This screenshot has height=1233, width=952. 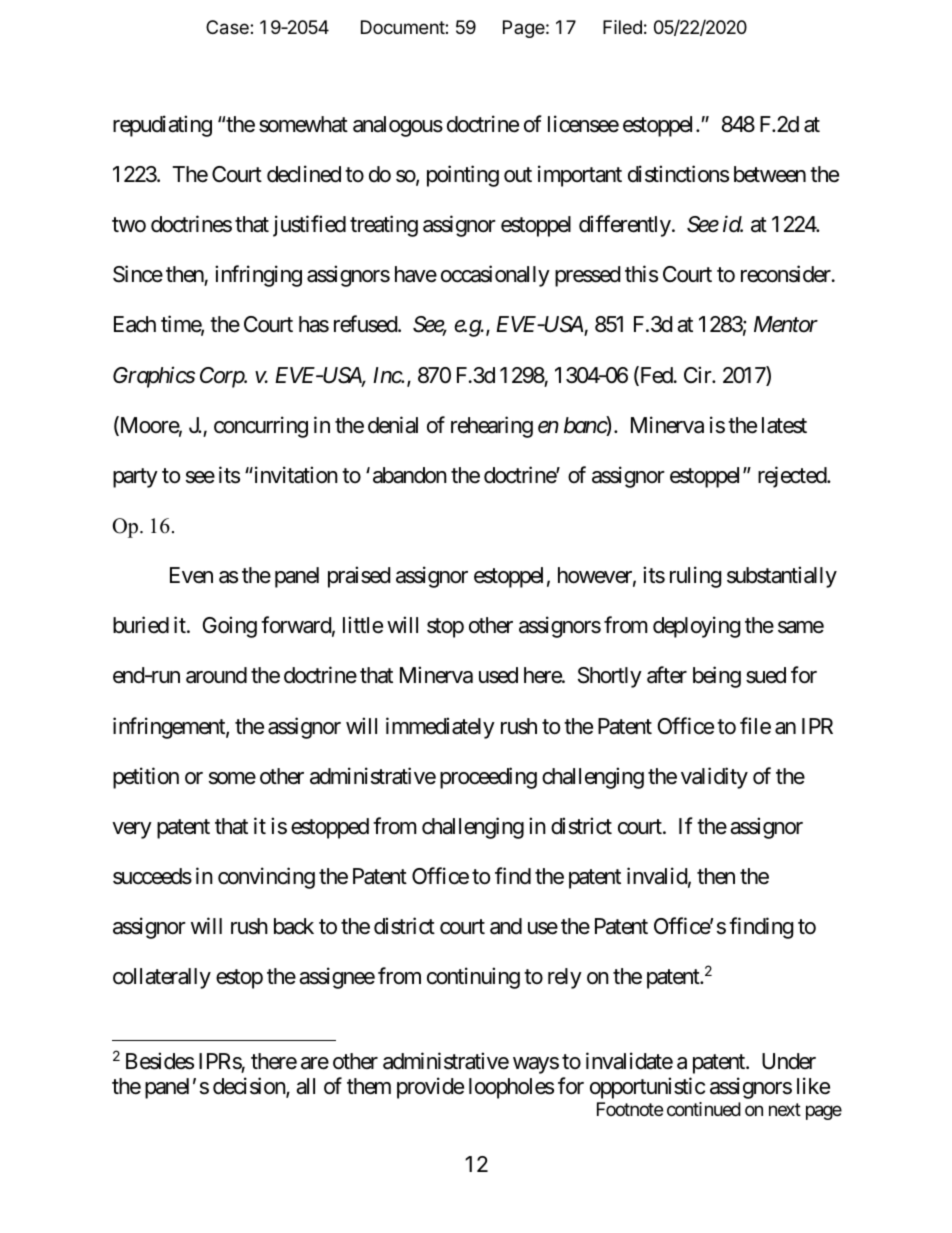 I want to click on Case, so click(x=228, y=27).
